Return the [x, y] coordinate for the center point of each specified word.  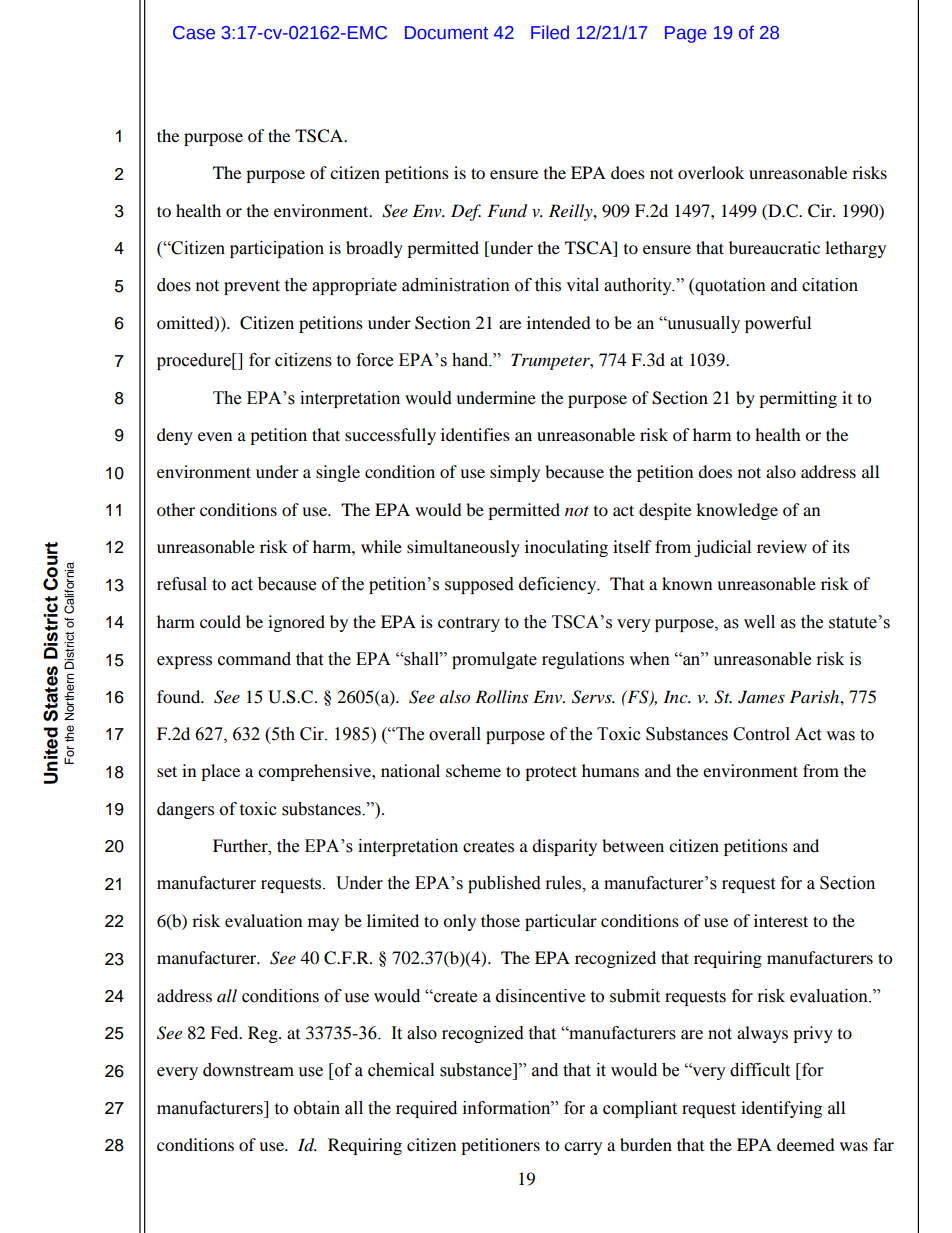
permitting [798, 399]
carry [583, 1148]
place [220, 772]
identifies [475, 434]
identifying [781, 1109]
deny [175, 436]
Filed [550, 32]
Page [686, 34]
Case [194, 33]
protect [551, 773]
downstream [248, 1070]
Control [761, 734]
